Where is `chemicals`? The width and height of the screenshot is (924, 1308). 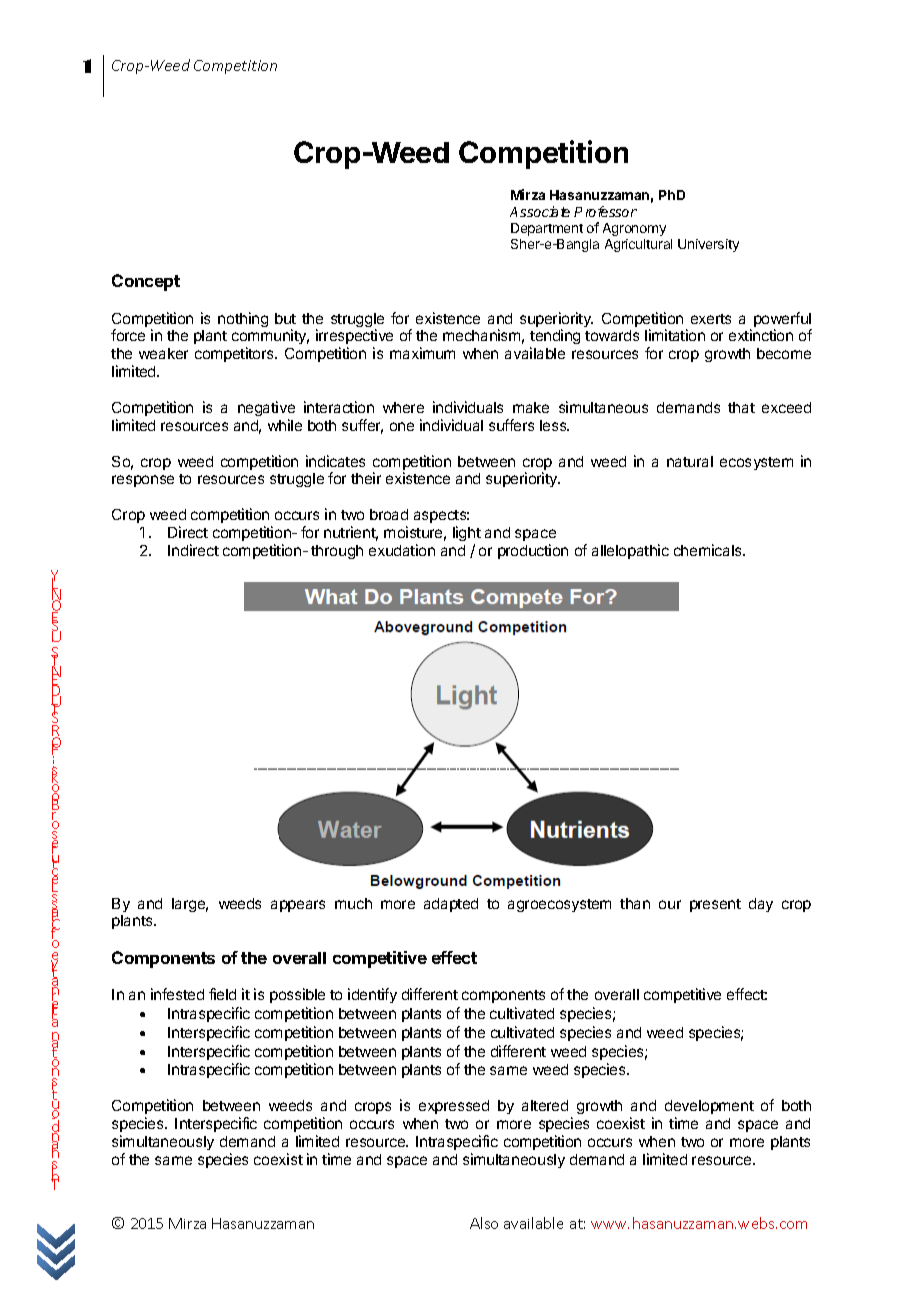 chemicals is located at coordinates (709, 550).
